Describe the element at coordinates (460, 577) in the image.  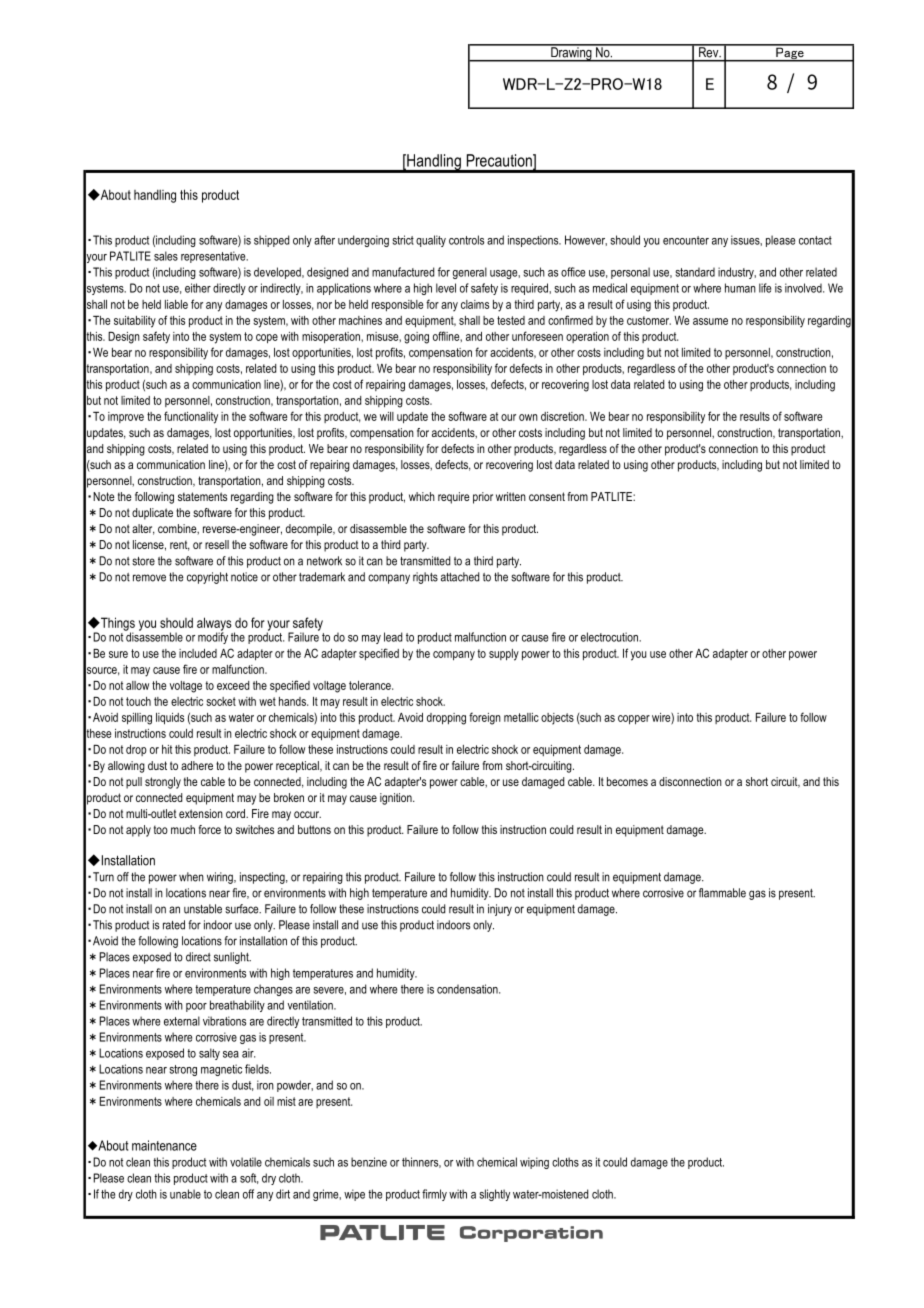
I see `attached` at that location.
